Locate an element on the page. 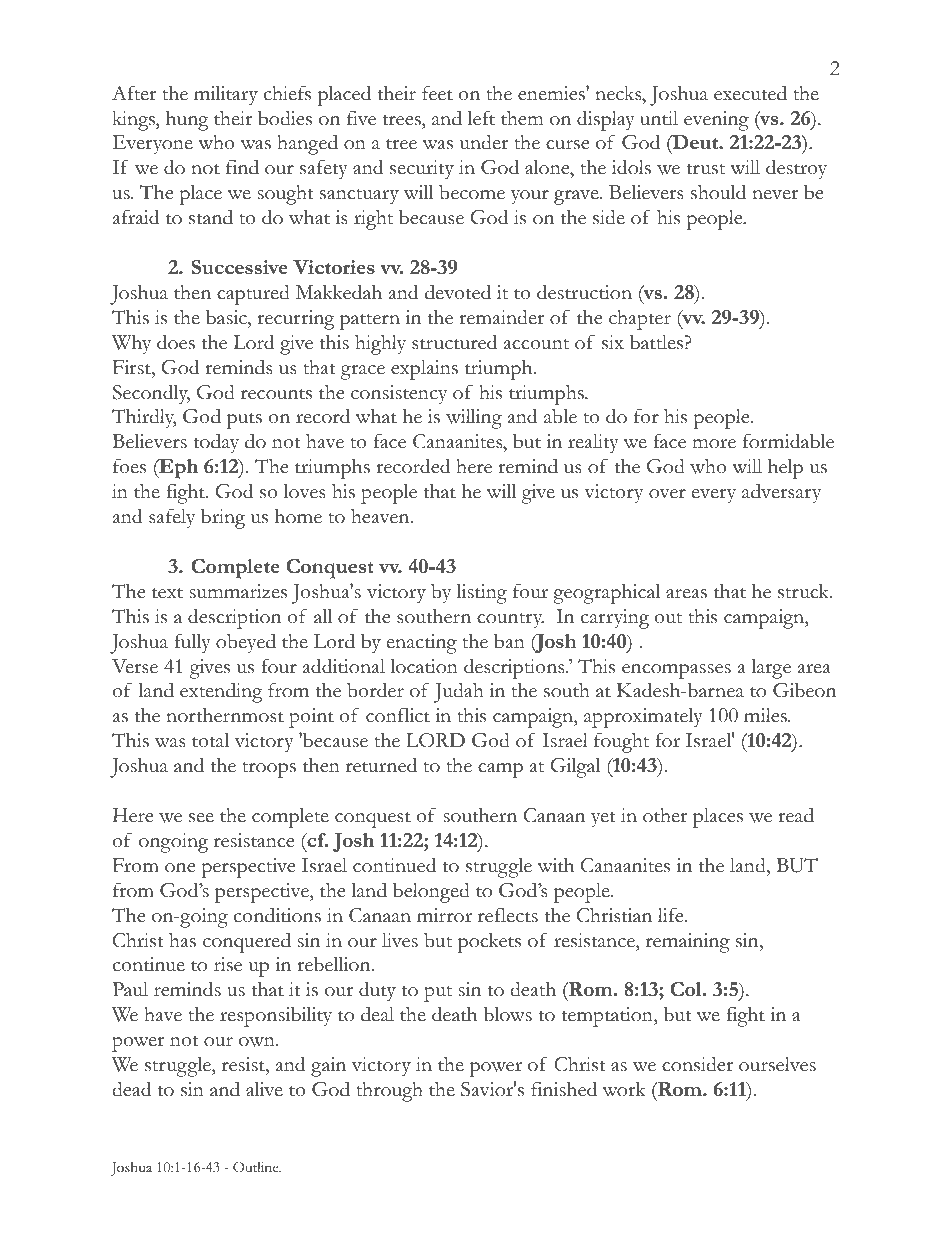 This page has width=952, height=1233. evening is located at coordinates (716, 121).
